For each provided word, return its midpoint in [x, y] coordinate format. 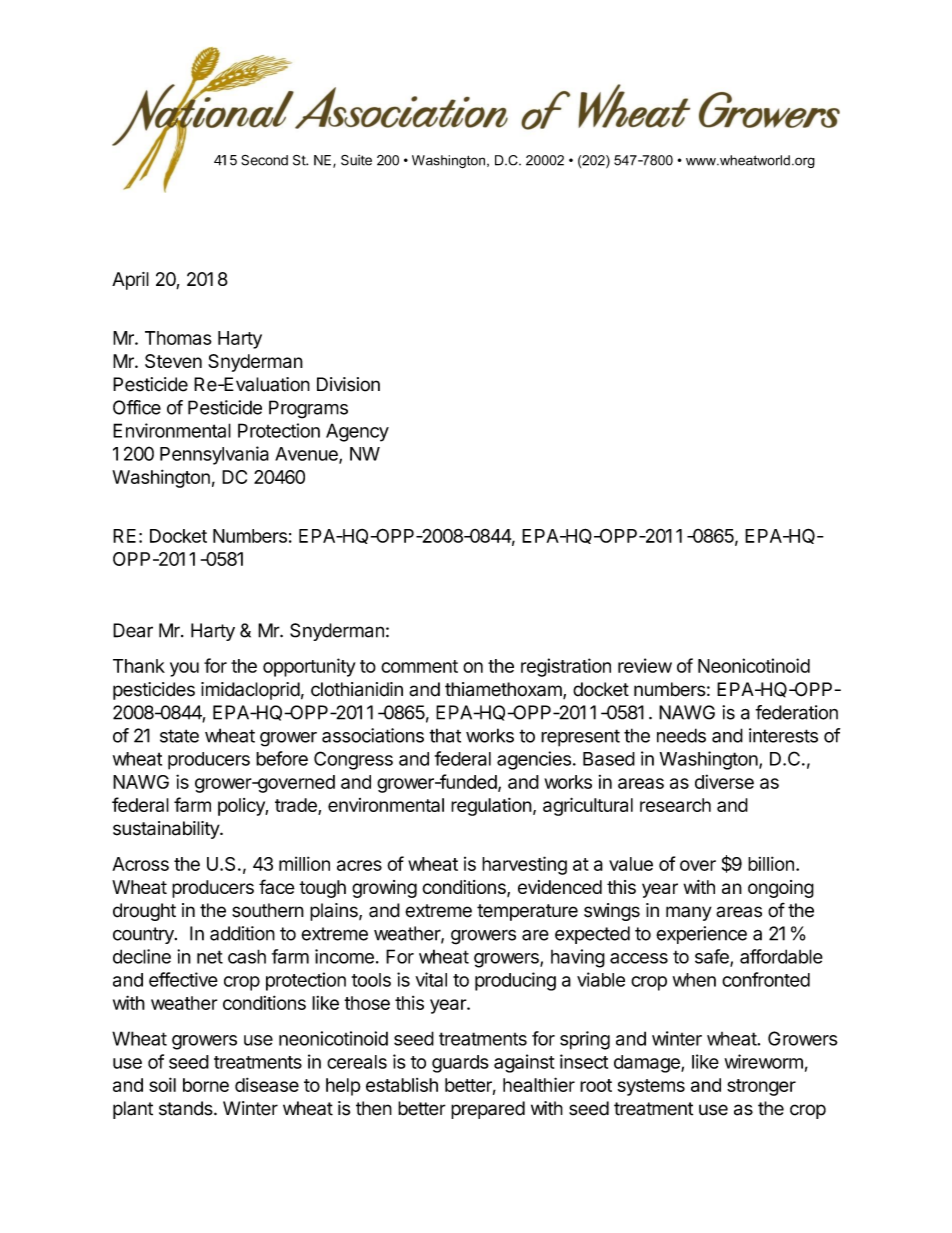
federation [796, 712]
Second [264, 160]
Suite [356, 160]
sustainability [167, 830]
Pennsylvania [214, 455]
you [184, 669]
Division [348, 384]
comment [419, 666]
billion [771, 863]
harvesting [524, 865]
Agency [357, 432]
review [645, 665]
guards [460, 1064]
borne [206, 1085]
